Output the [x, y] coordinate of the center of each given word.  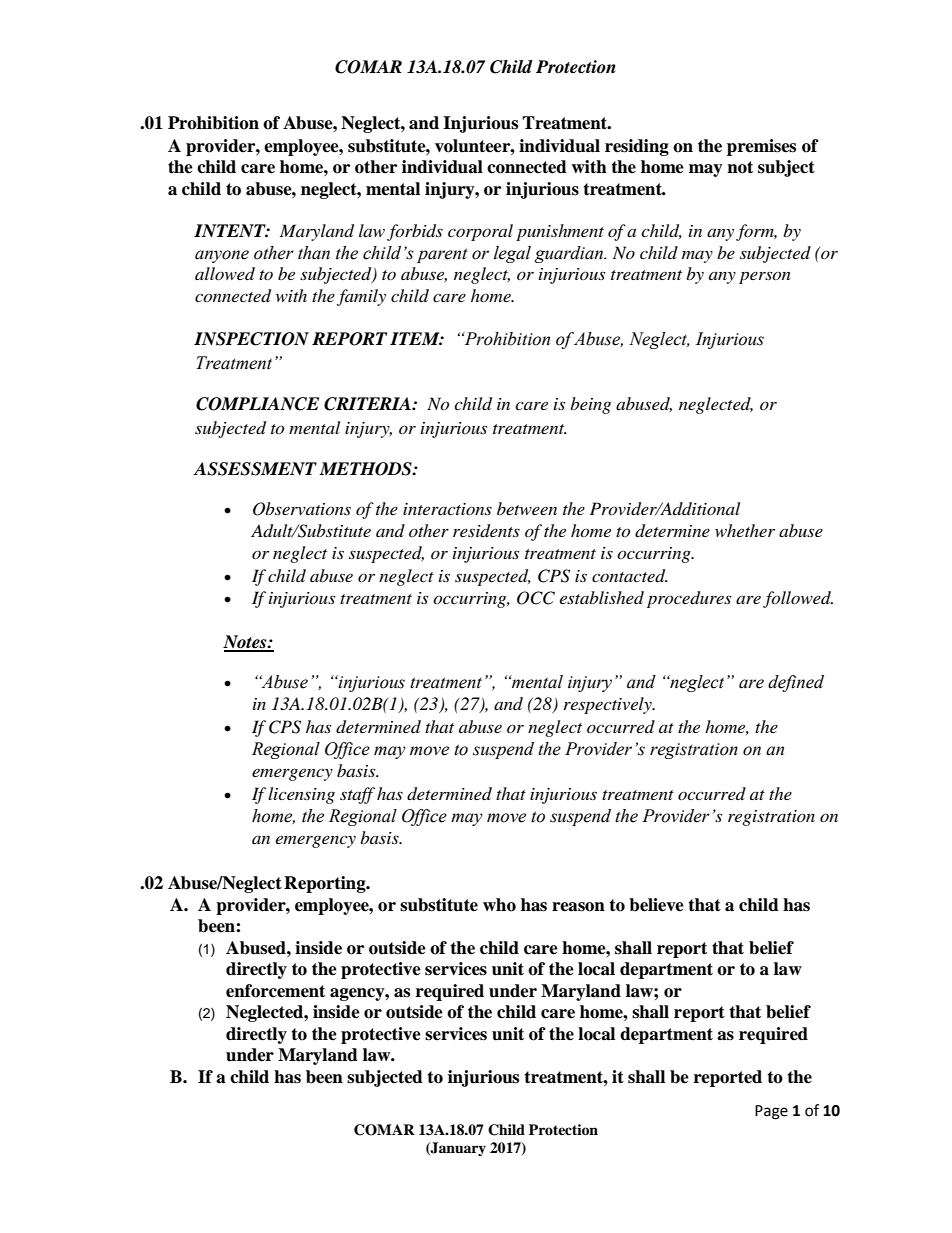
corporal [480, 232]
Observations [302, 509]
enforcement [275, 991]
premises [761, 147]
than [314, 253]
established [602, 597]
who [499, 905]
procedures [689, 599]
